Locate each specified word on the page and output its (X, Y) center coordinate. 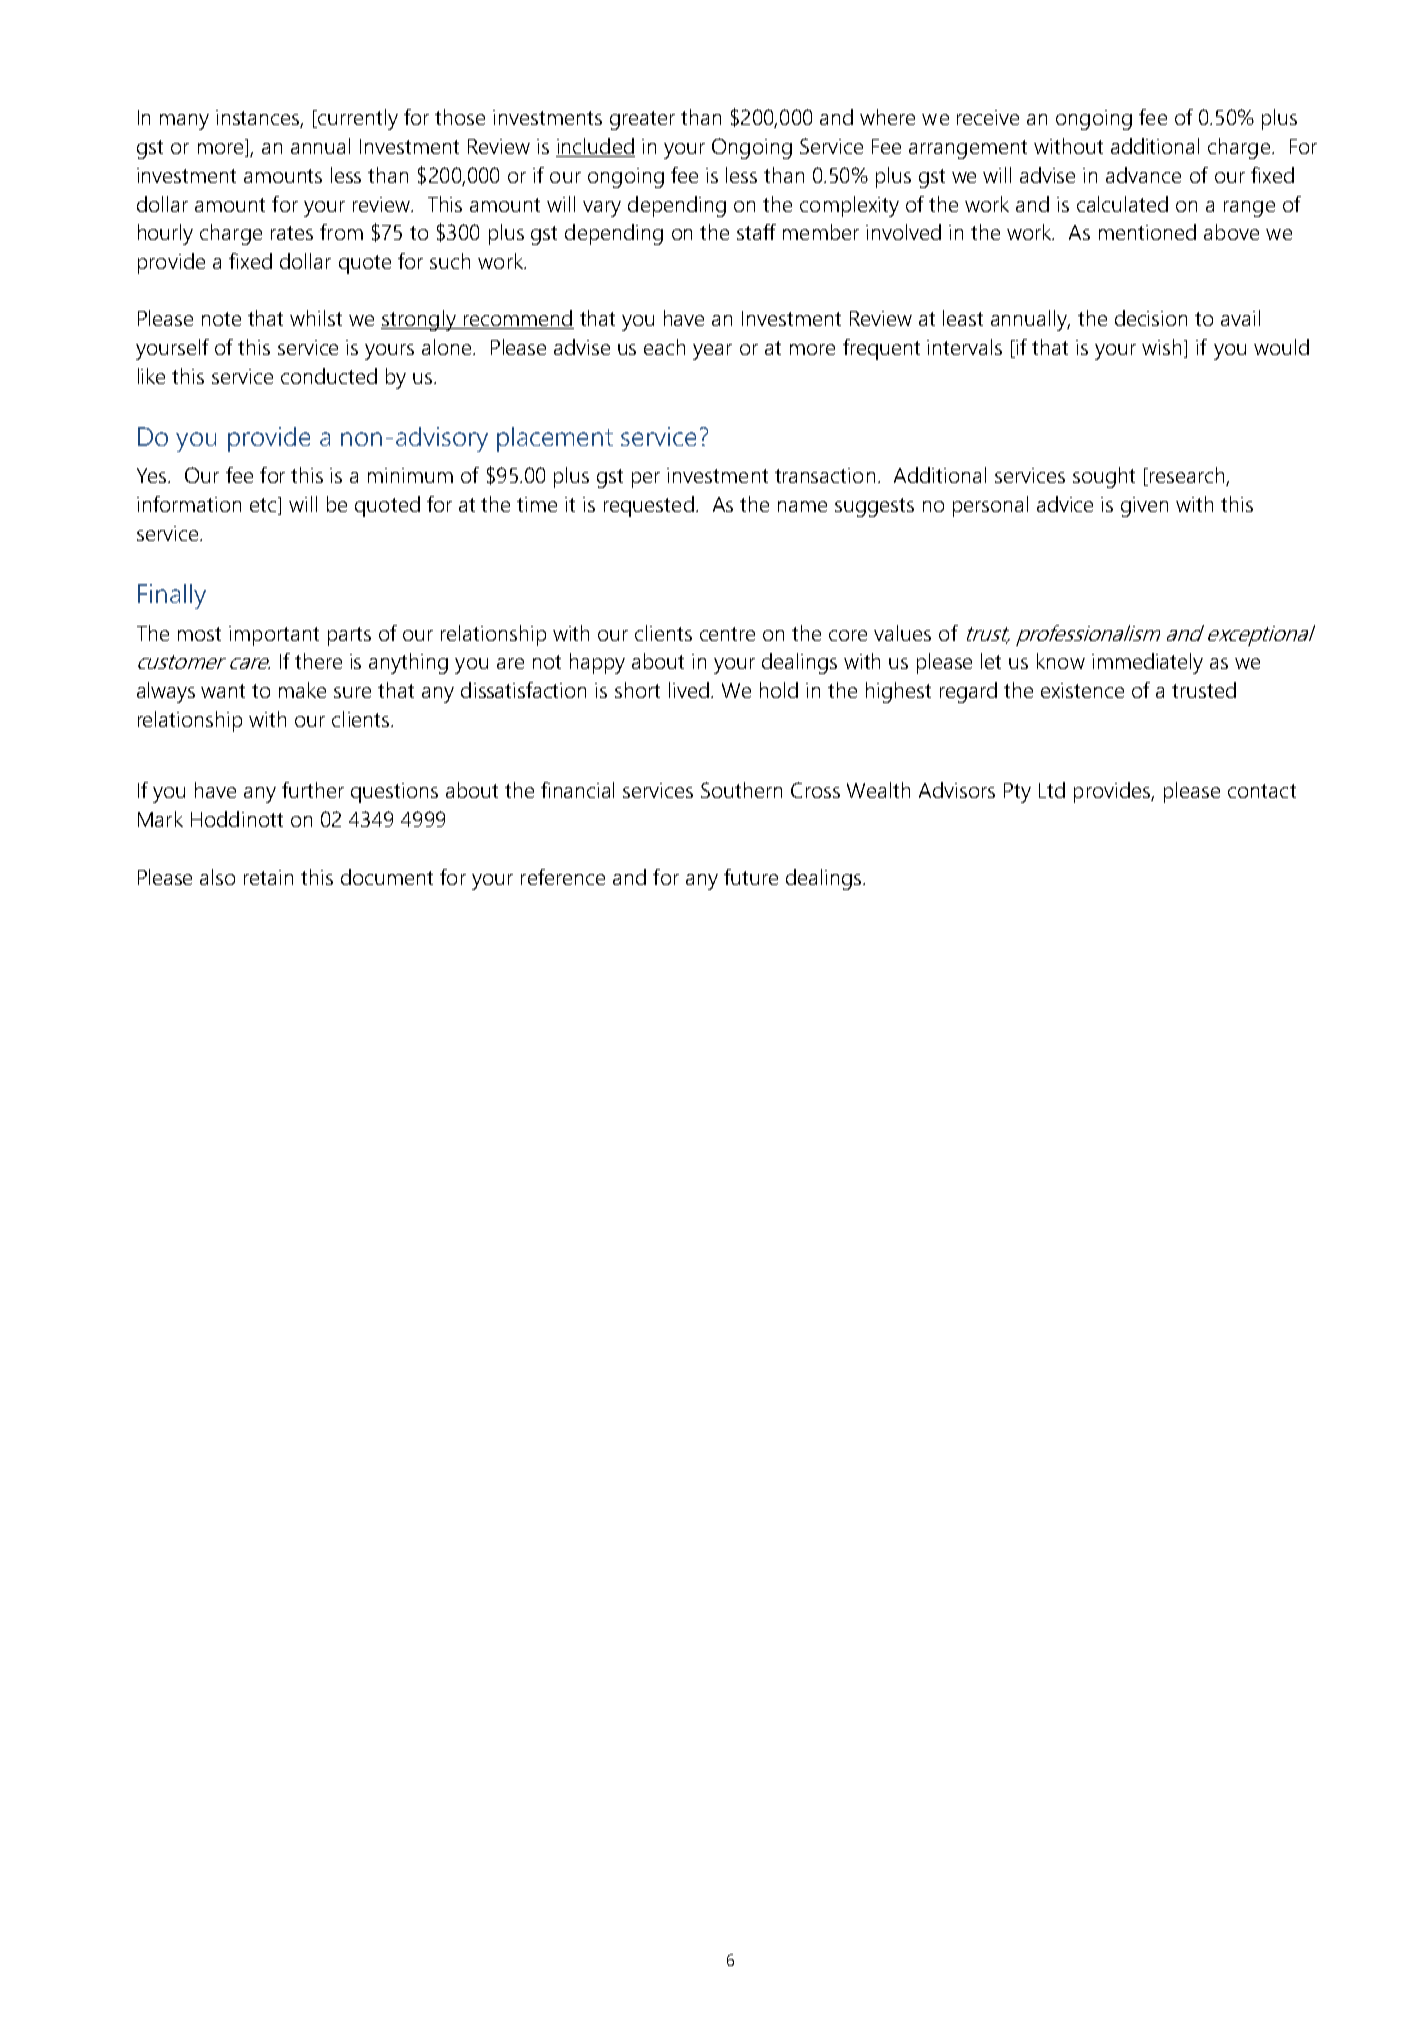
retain (268, 877)
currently (357, 119)
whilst (316, 318)
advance (1143, 175)
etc (264, 506)
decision (1151, 318)
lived (689, 690)
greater (642, 120)
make (302, 690)
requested (649, 506)
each (664, 347)
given (1144, 507)
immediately (1147, 663)
